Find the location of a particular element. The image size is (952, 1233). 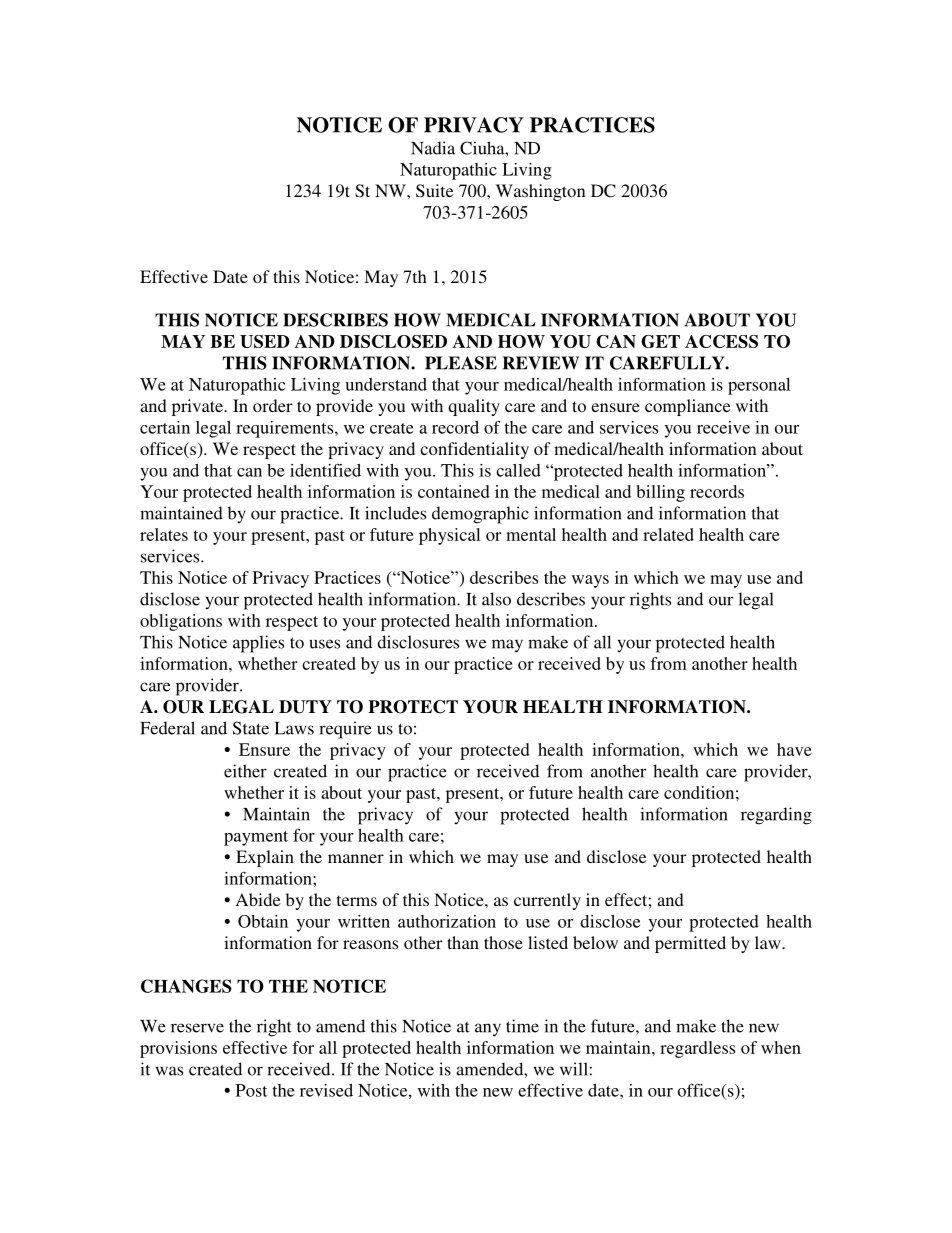

Suite is located at coordinates (434, 191).
